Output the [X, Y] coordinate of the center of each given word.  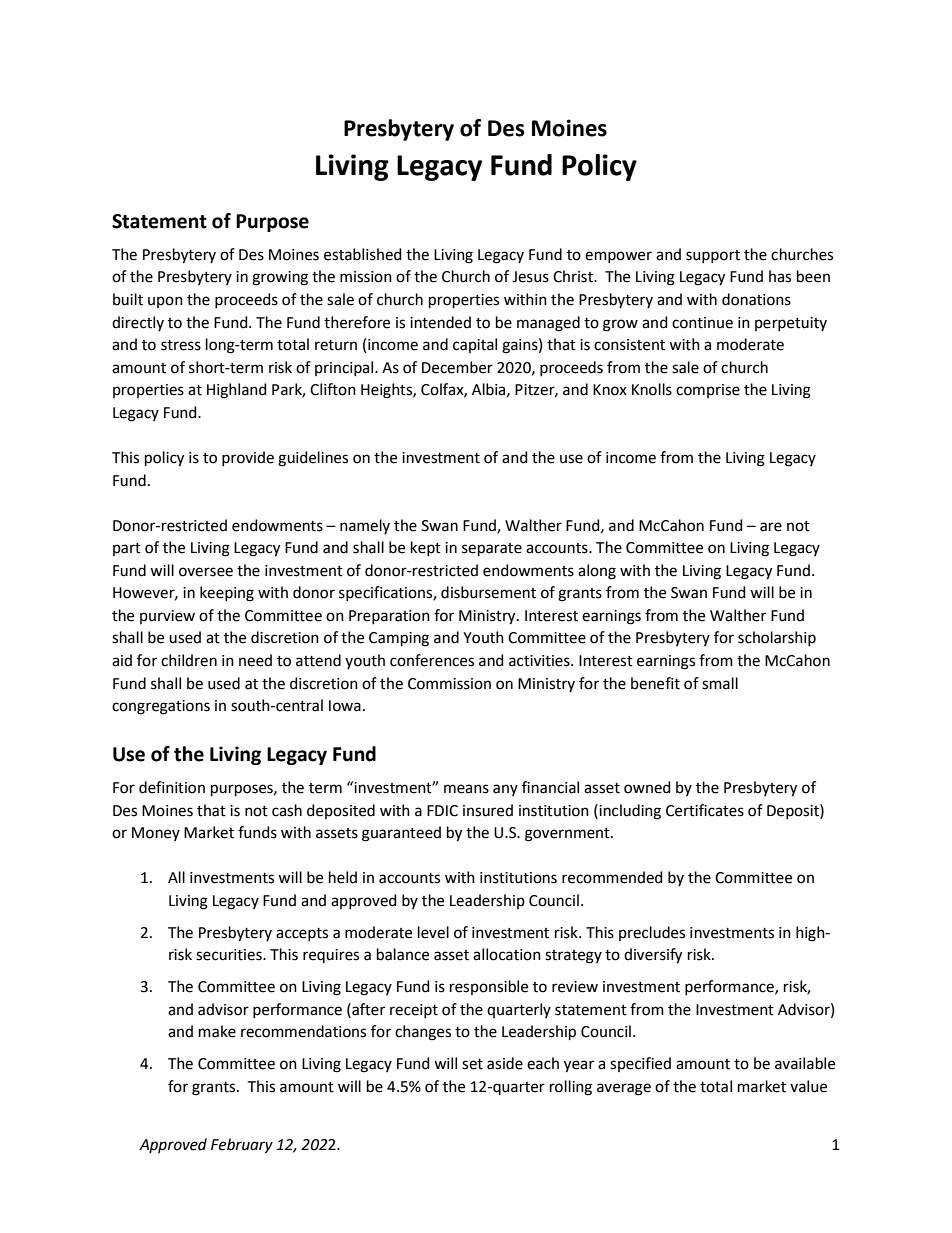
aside [505, 1063]
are [771, 527]
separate [492, 549]
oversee [206, 572]
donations [756, 299]
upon [165, 302]
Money [156, 834]
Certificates [705, 810]
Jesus [530, 277]
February [242, 1146]
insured [488, 810]
